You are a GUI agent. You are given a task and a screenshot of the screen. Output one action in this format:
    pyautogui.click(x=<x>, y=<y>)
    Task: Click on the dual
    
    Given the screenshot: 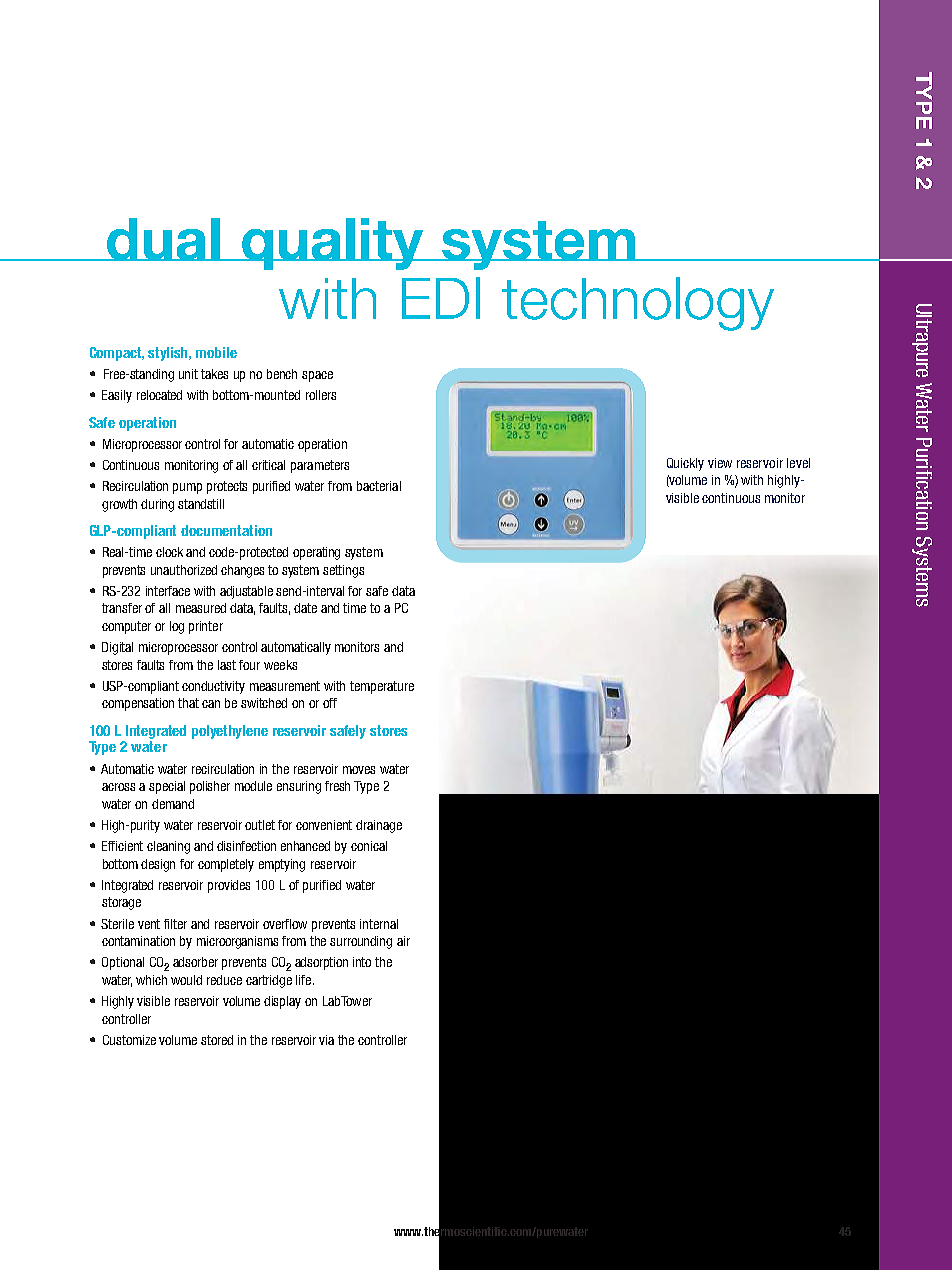 What is the action you would take?
    pyautogui.click(x=163, y=239)
